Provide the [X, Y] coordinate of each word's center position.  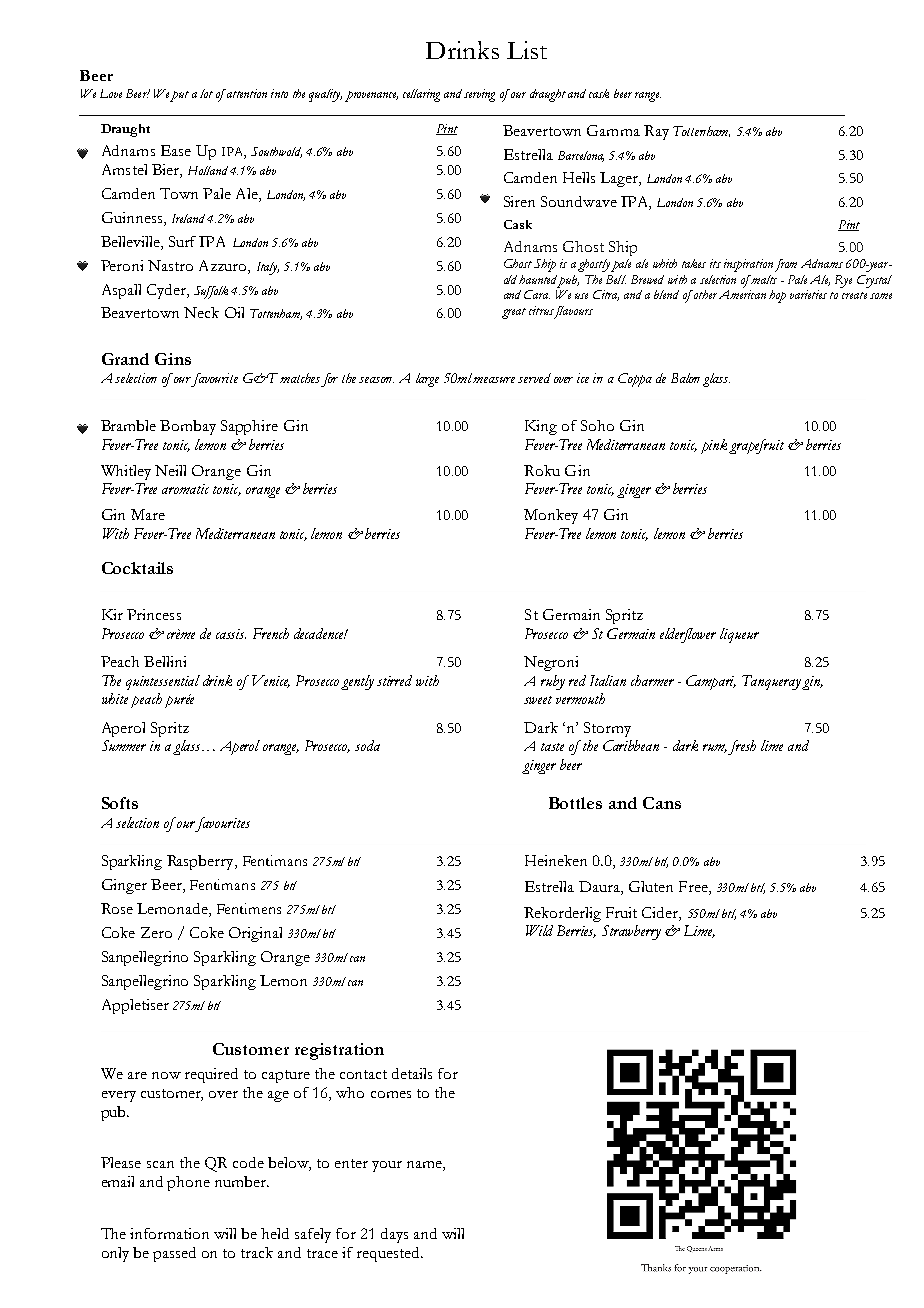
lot [206, 93]
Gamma [613, 130]
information [169, 1233]
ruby [553, 682]
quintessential [163, 682]
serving [479, 95]
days [394, 1235]
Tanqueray [772, 682]
